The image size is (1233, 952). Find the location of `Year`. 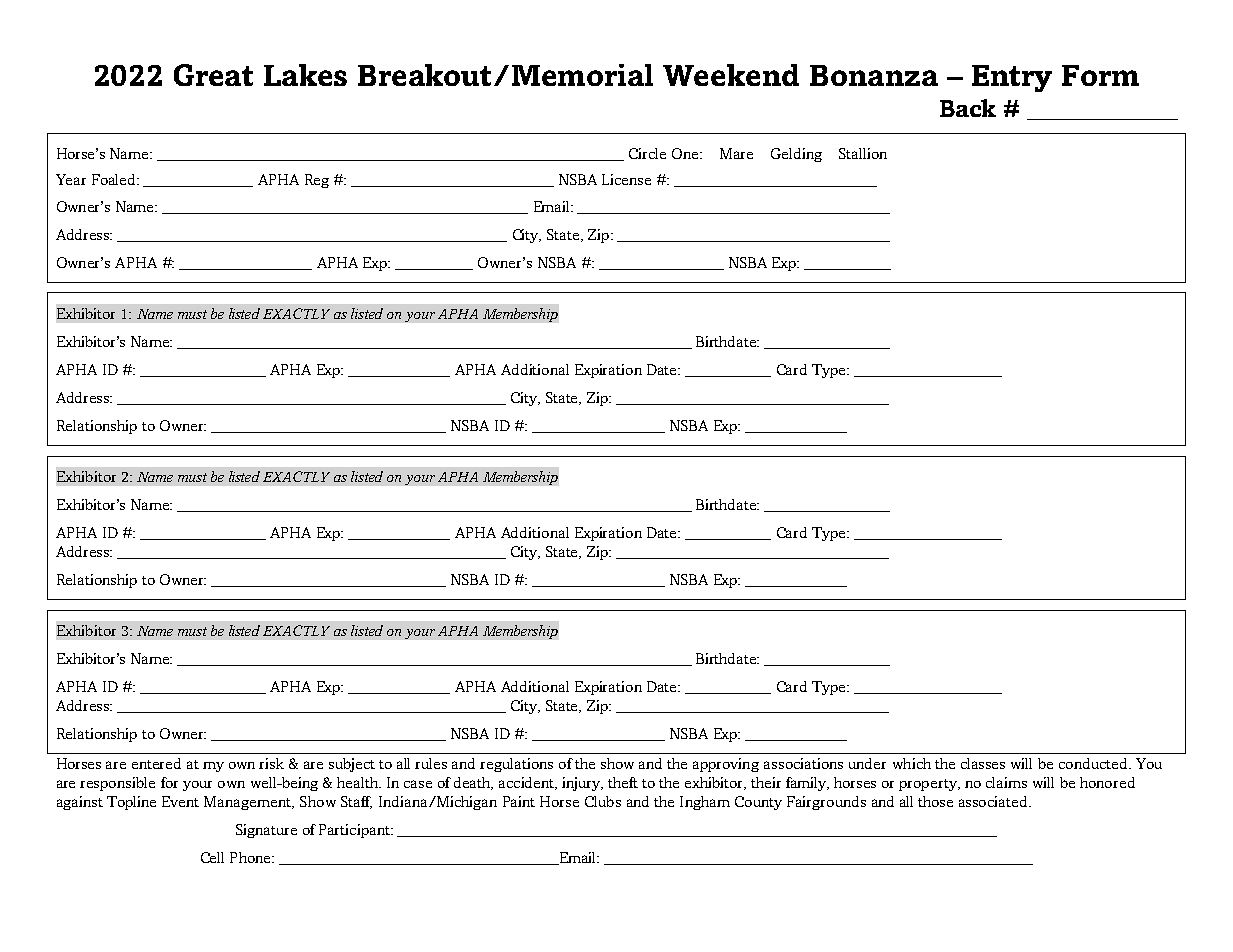

Year is located at coordinates (71, 179).
